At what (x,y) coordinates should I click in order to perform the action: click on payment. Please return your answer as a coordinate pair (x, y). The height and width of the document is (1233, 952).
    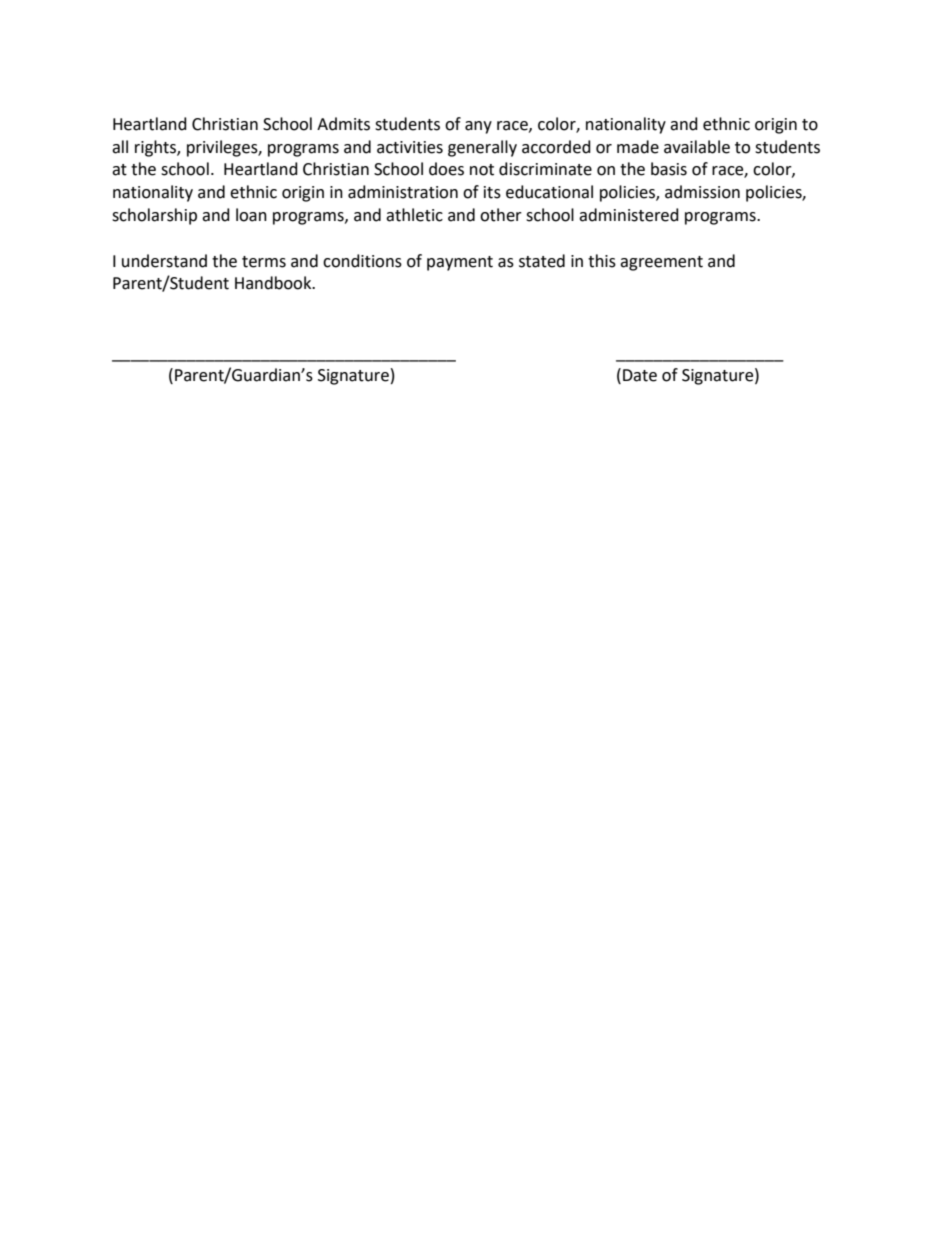
    Looking at the image, I should click on (460, 263).
